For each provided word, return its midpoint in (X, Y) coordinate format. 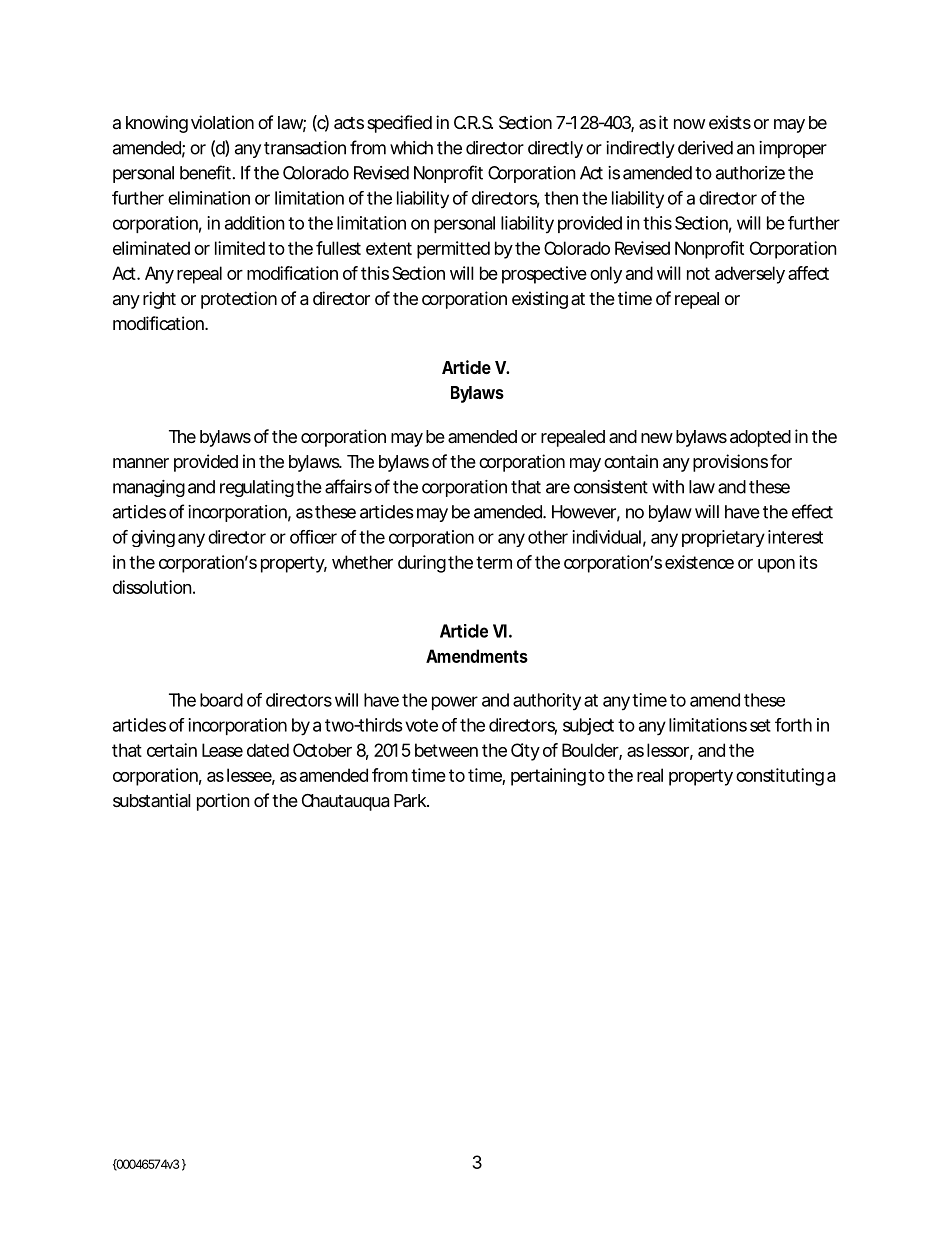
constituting (780, 777)
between (446, 750)
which (411, 148)
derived (705, 148)
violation (222, 122)
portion (223, 802)
